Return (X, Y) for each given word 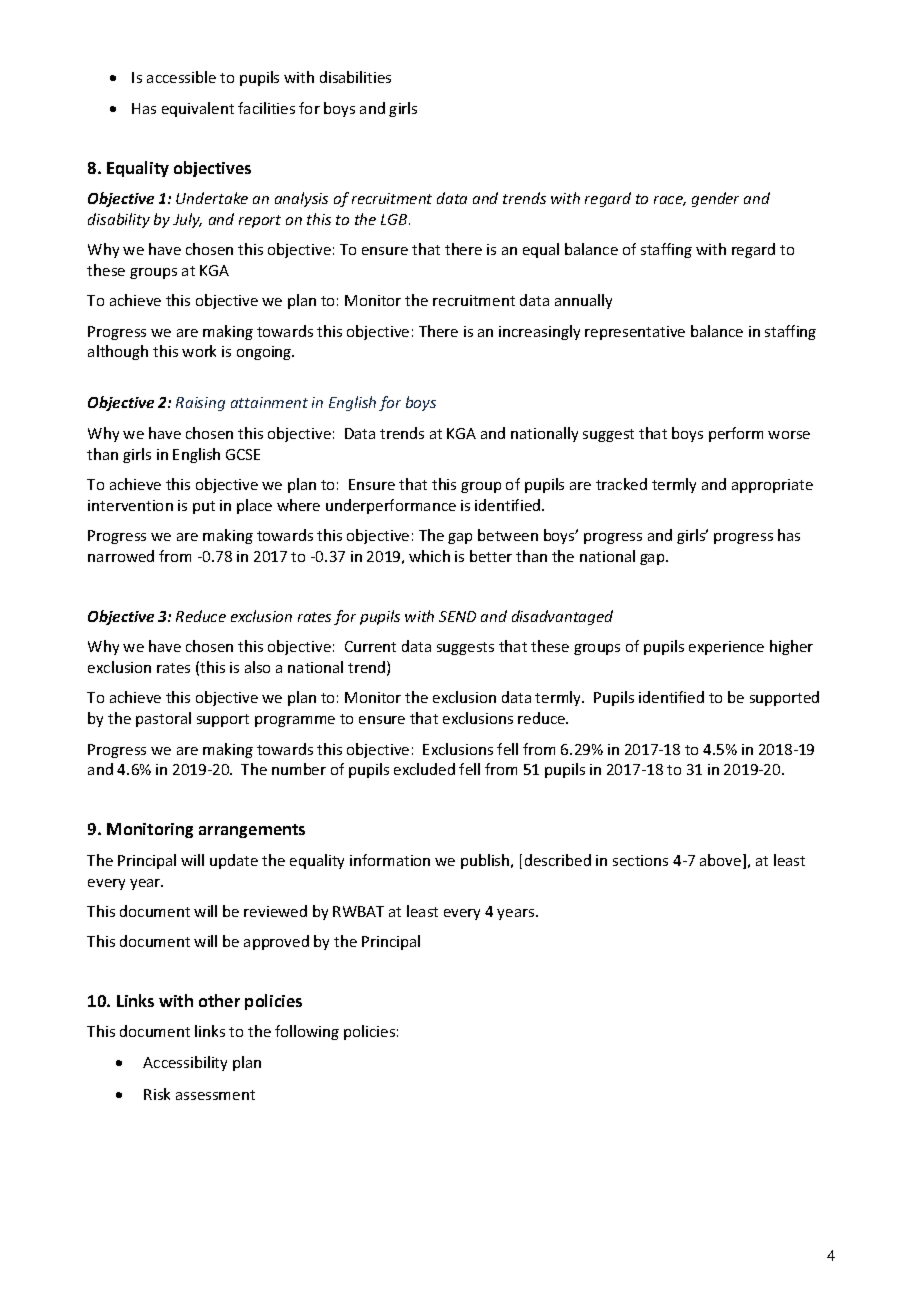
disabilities (355, 77)
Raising (200, 404)
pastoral (163, 719)
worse (789, 435)
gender (715, 199)
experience (726, 648)
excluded (424, 769)
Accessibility (185, 1063)
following (307, 1032)
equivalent (198, 109)
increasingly (539, 332)
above (722, 861)
